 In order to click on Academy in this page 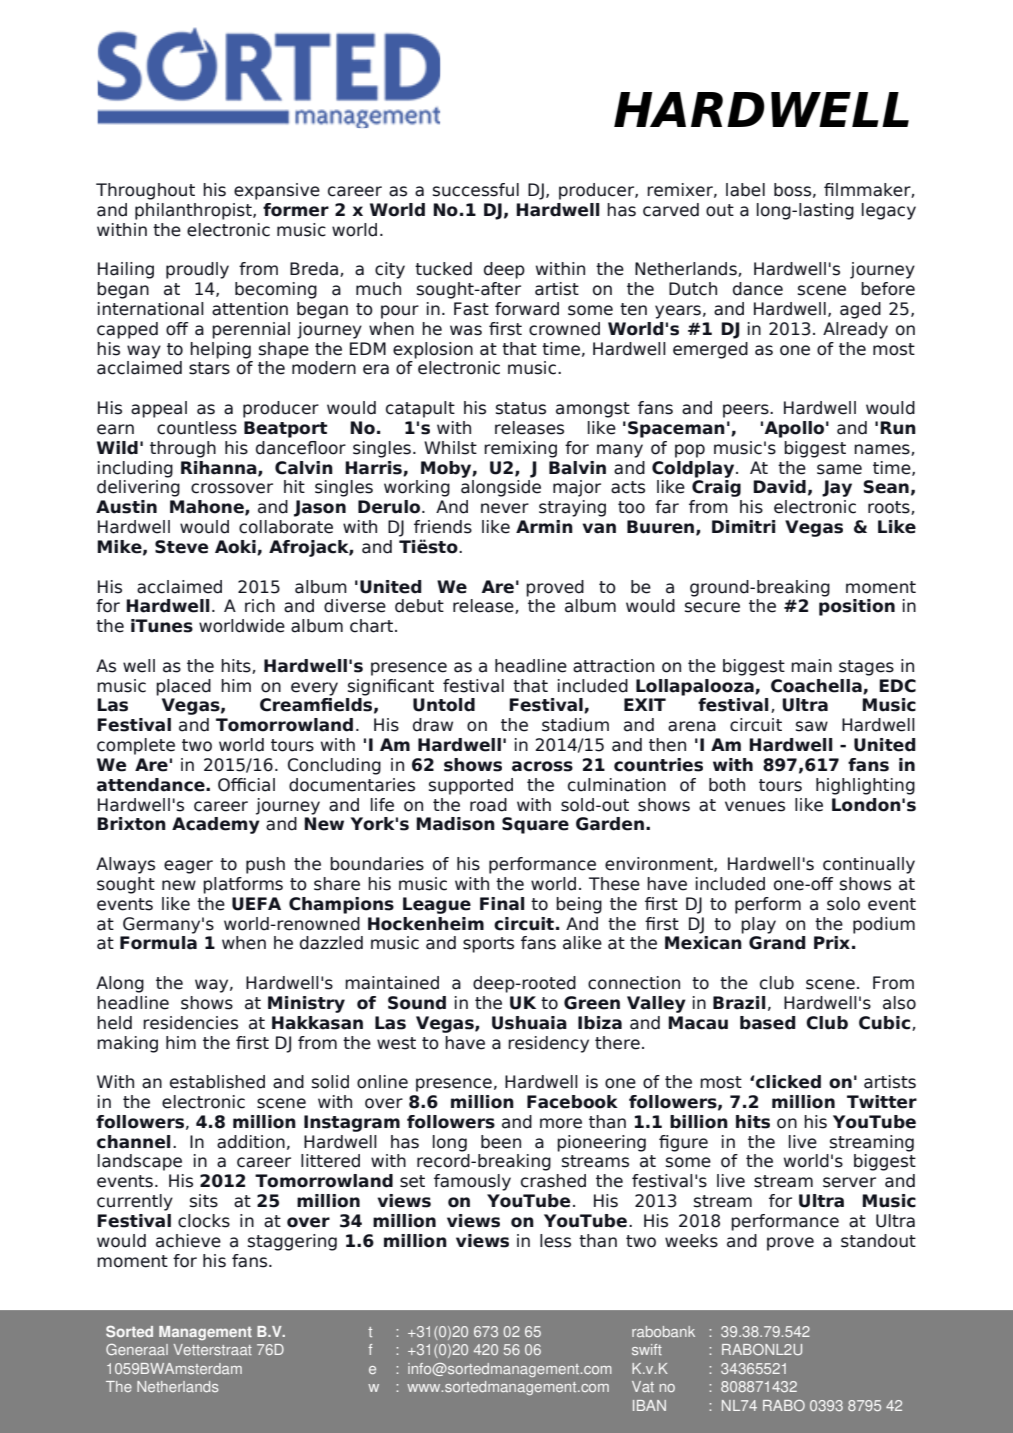, I will do `click(216, 825)`.
